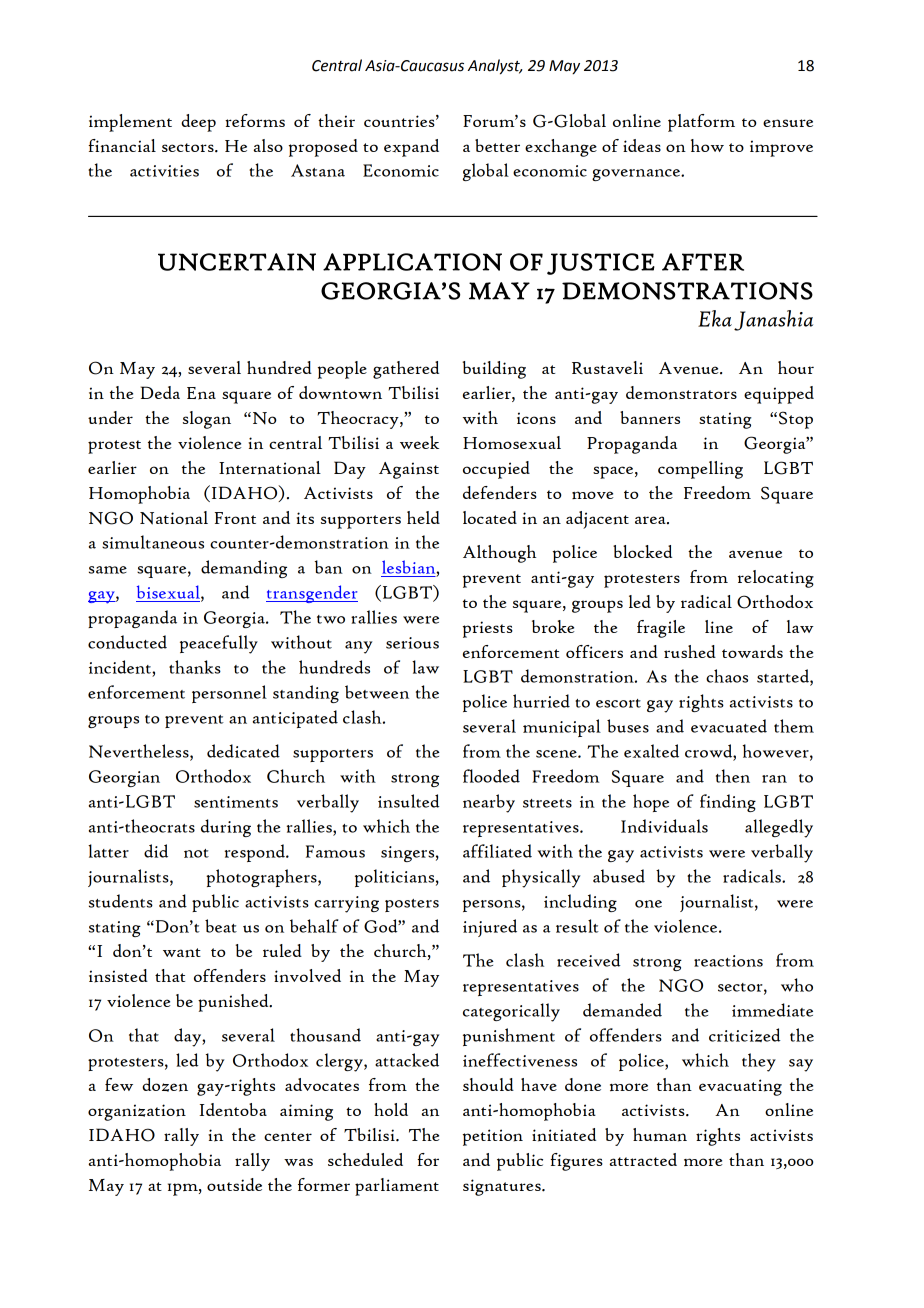 The image size is (924, 1308). Describe the element at coordinates (219, 644) in the screenshot. I see `peacefully` at that location.
